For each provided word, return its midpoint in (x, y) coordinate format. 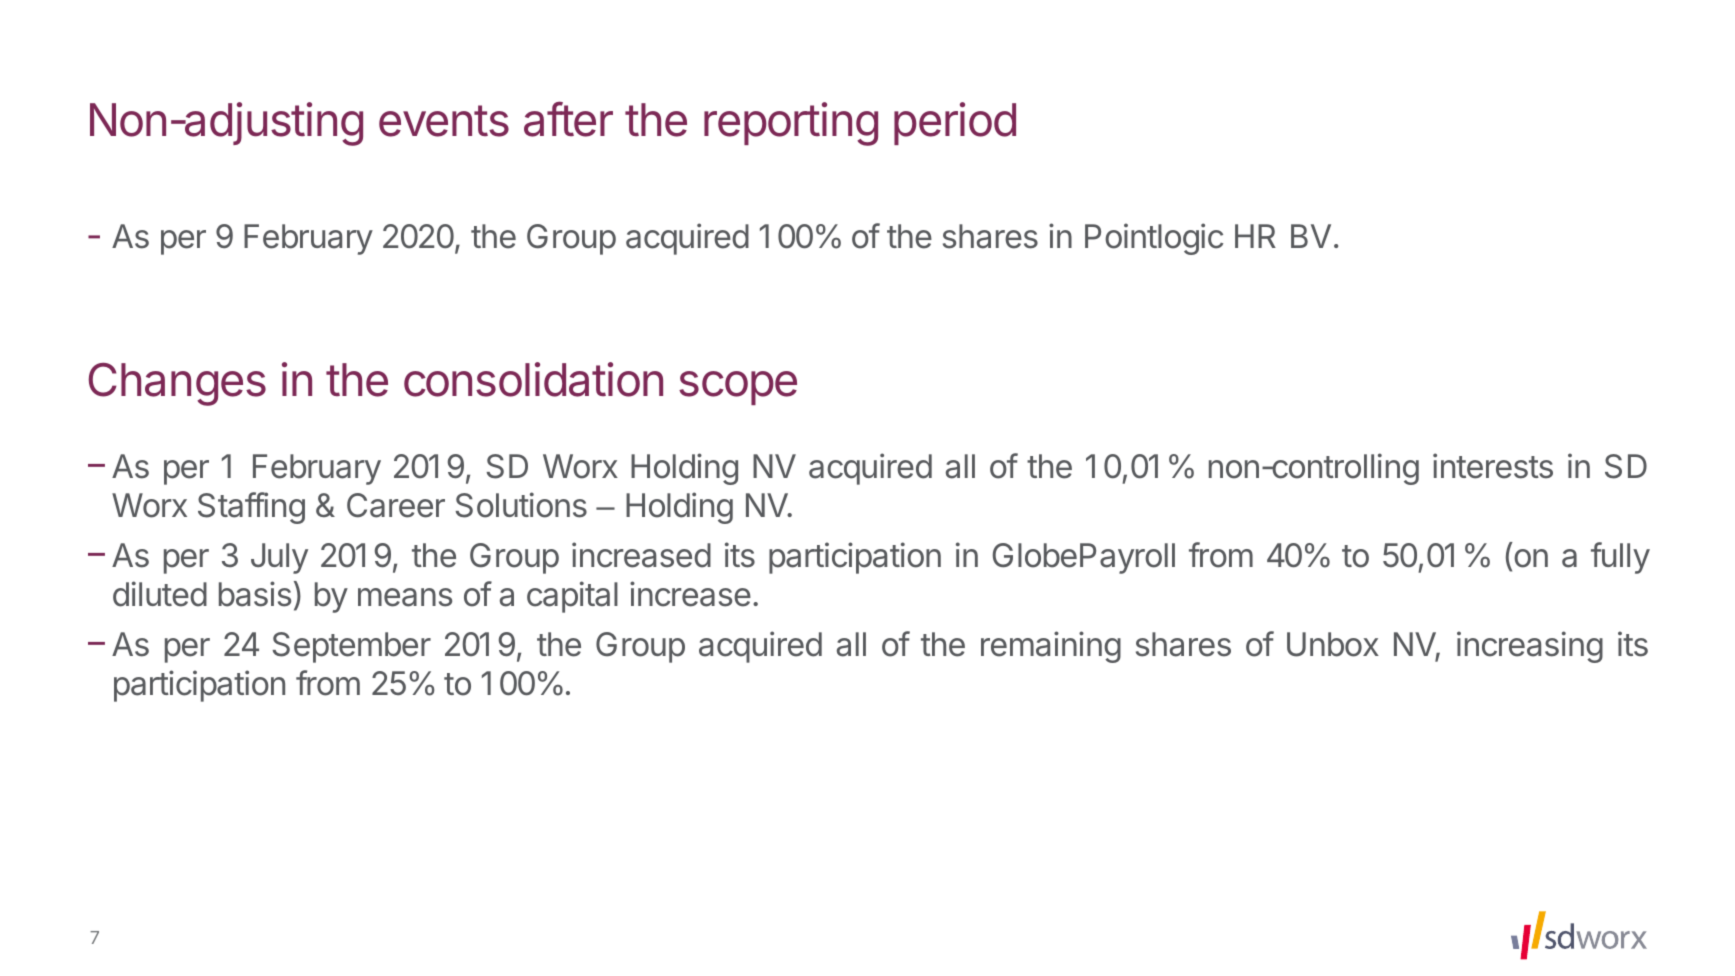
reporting (791, 124)
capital (572, 597)
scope (738, 388)
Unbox (1333, 644)
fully (1620, 558)
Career (396, 505)
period (955, 123)
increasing (1530, 647)
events (444, 121)
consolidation (533, 379)
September (351, 647)
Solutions (521, 505)
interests (1493, 466)
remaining (1051, 647)
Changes (177, 384)
